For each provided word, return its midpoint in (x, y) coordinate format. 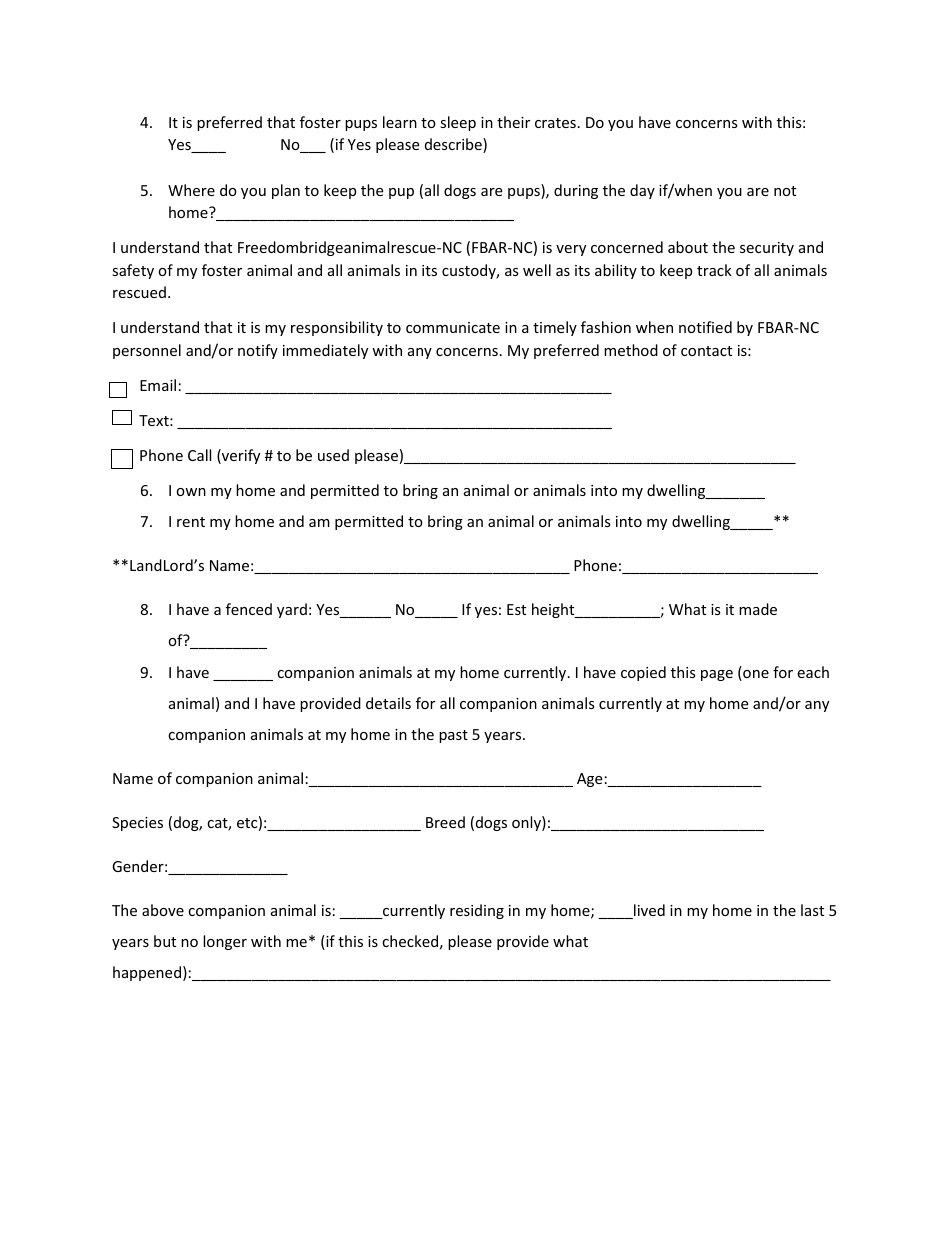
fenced (249, 609)
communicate (453, 327)
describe (454, 145)
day (642, 191)
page (717, 675)
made (758, 609)
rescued (139, 292)
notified (705, 327)
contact (706, 351)
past (453, 736)
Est (516, 609)
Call (199, 455)
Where (191, 190)
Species (137, 824)
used (333, 455)
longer (225, 942)
